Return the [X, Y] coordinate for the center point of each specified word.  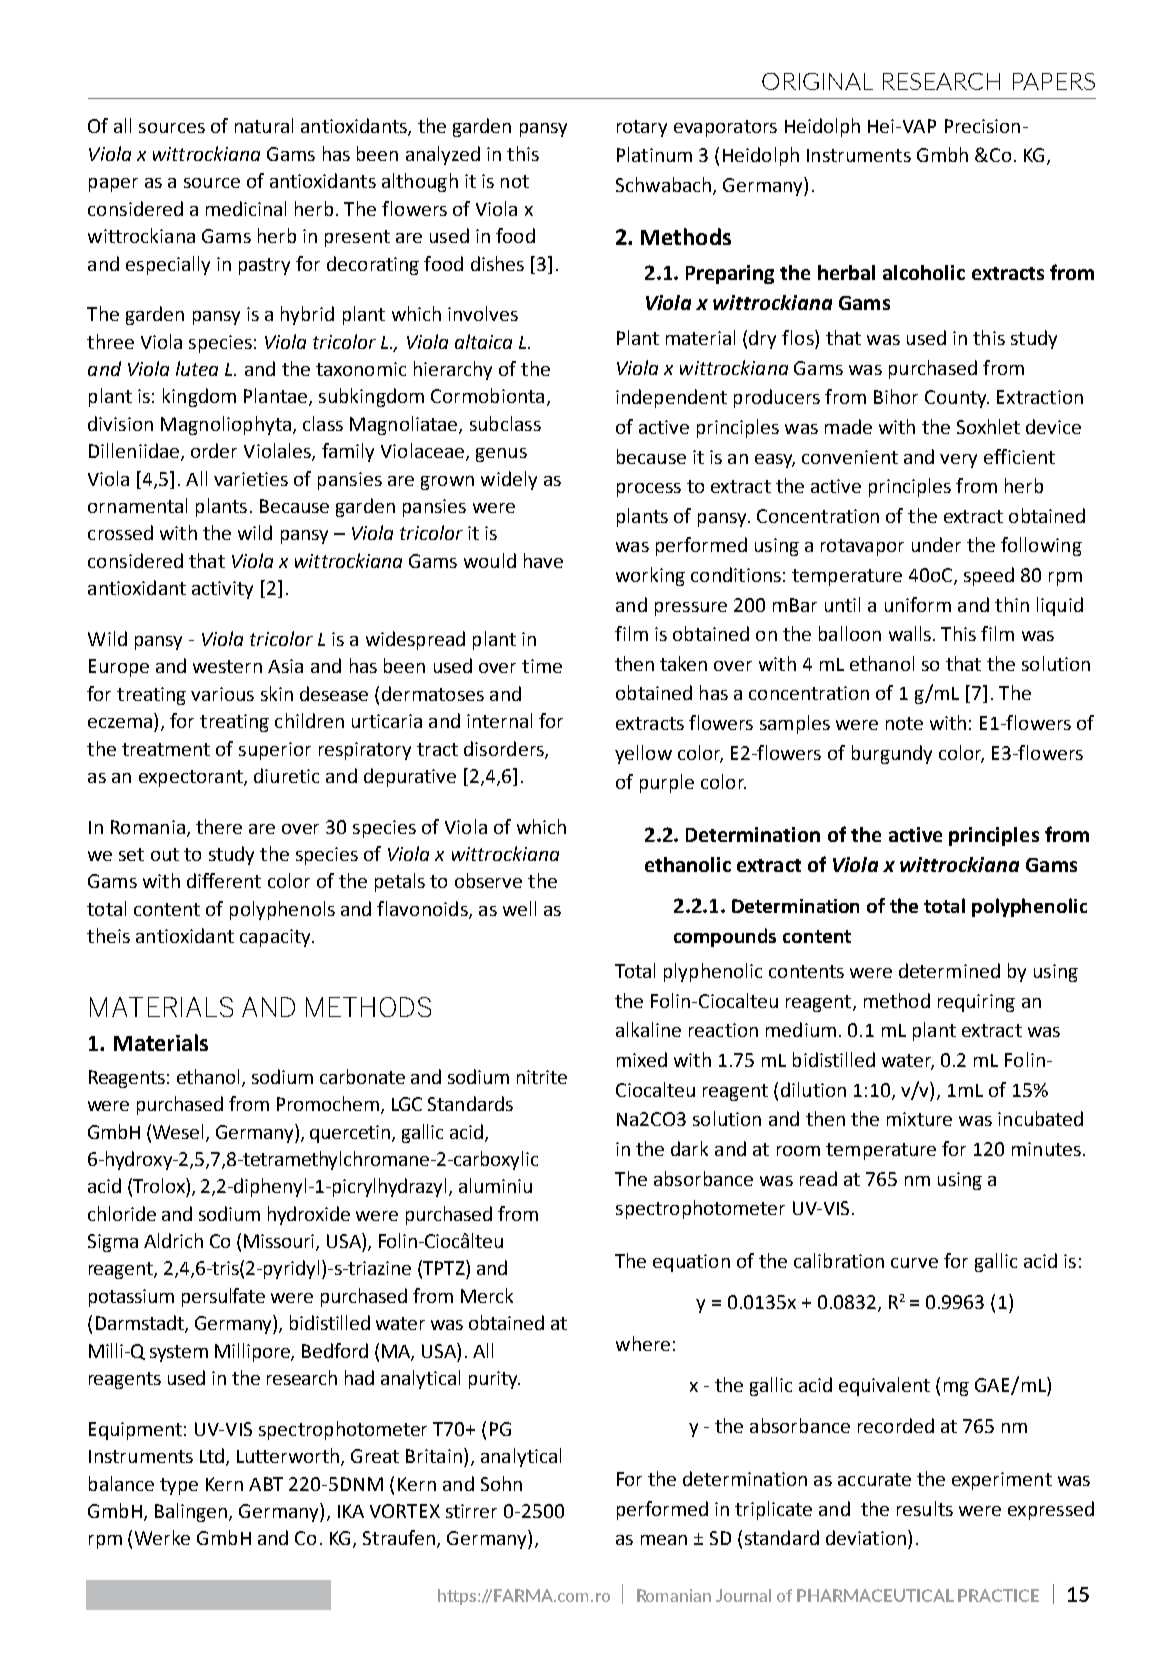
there [219, 826]
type [179, 1486]
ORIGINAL [817, 81]
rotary [642, 128]
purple [667, 783]
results [925, 1508]
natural [264, 125]
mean [664, 1540]
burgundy [892, 754]
